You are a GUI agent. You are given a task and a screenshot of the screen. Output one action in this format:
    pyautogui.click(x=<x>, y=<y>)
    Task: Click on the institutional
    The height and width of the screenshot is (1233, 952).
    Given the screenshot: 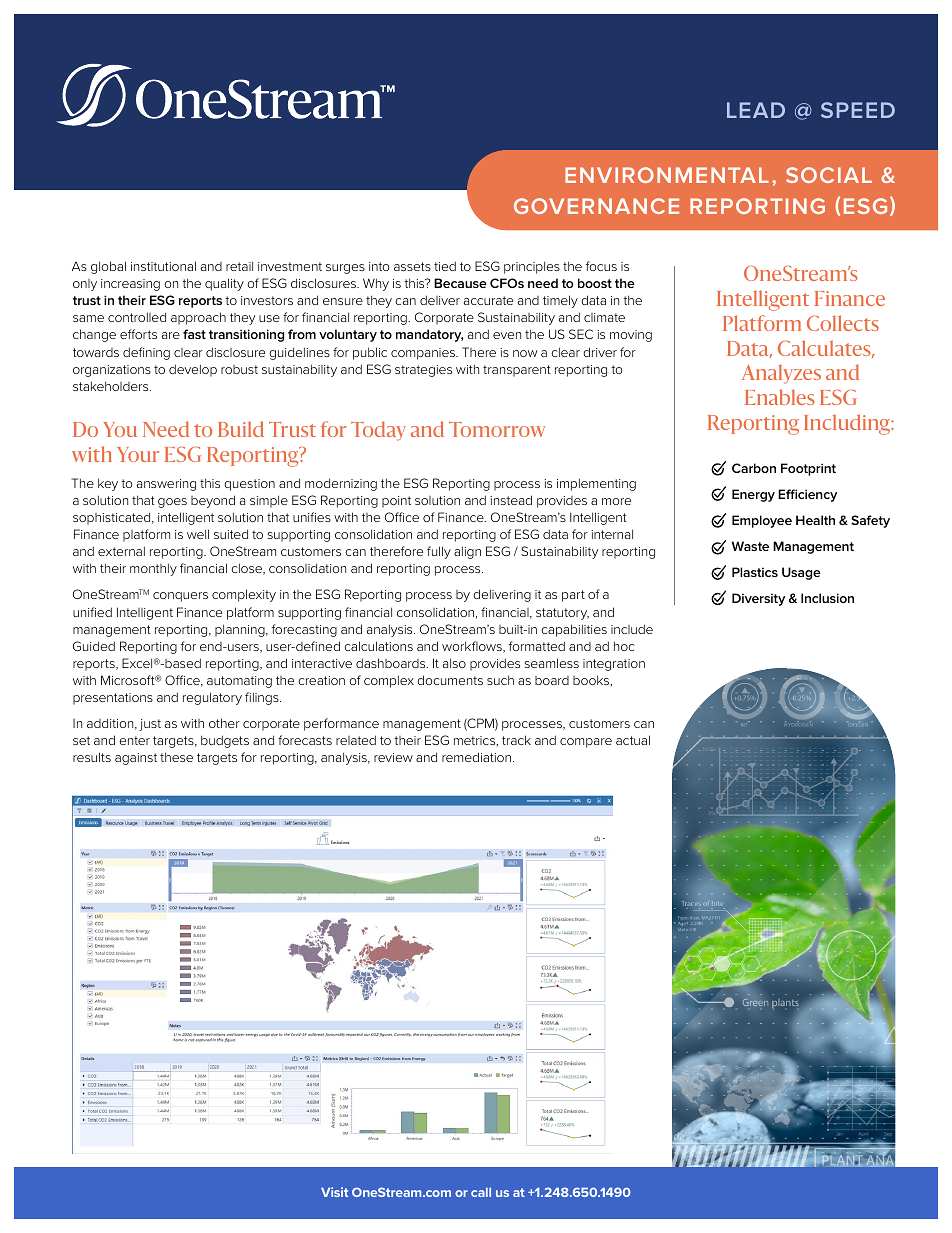 What is the action you would take?
    pyautogui.click(x=163, y=266)
